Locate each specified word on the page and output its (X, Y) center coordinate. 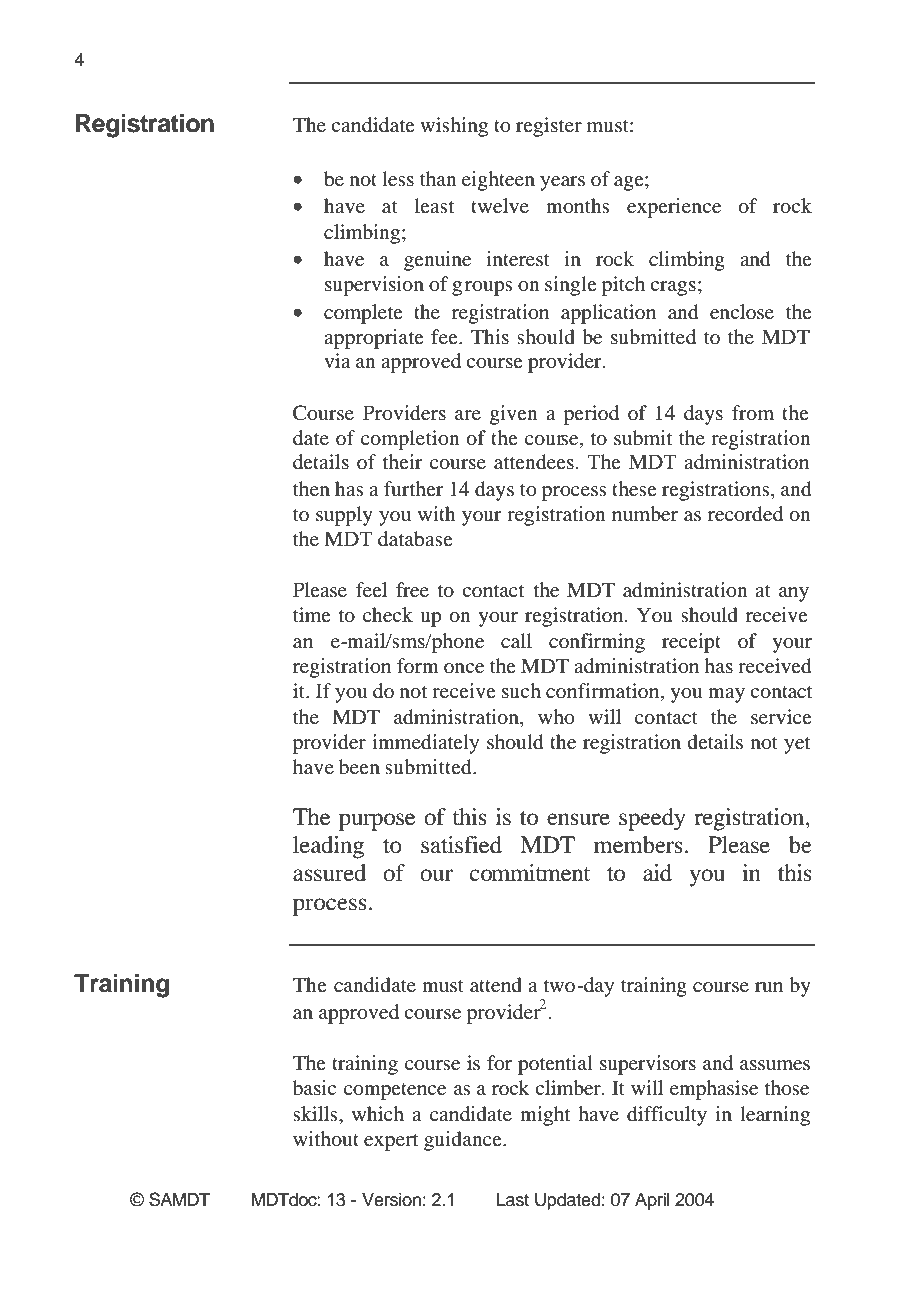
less (398, 178)
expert (391, 1142)
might (545, 1116)
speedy (652, 819)
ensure (578, 819)
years (562, 183)
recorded (745, 514)
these (634, 488)
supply (344, 516)
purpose (377, 822)
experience (674, 208)
